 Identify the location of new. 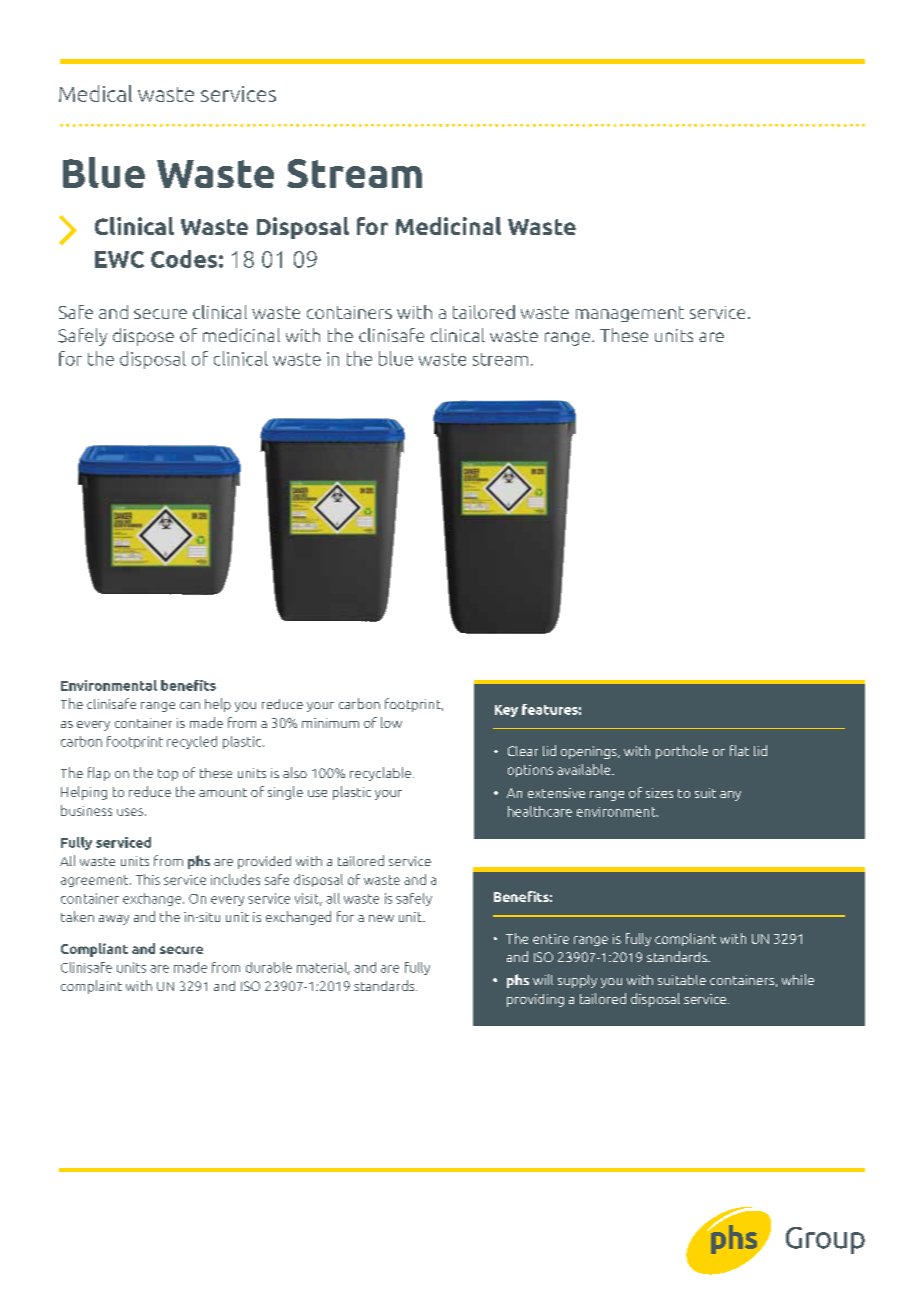
(381, 918).
